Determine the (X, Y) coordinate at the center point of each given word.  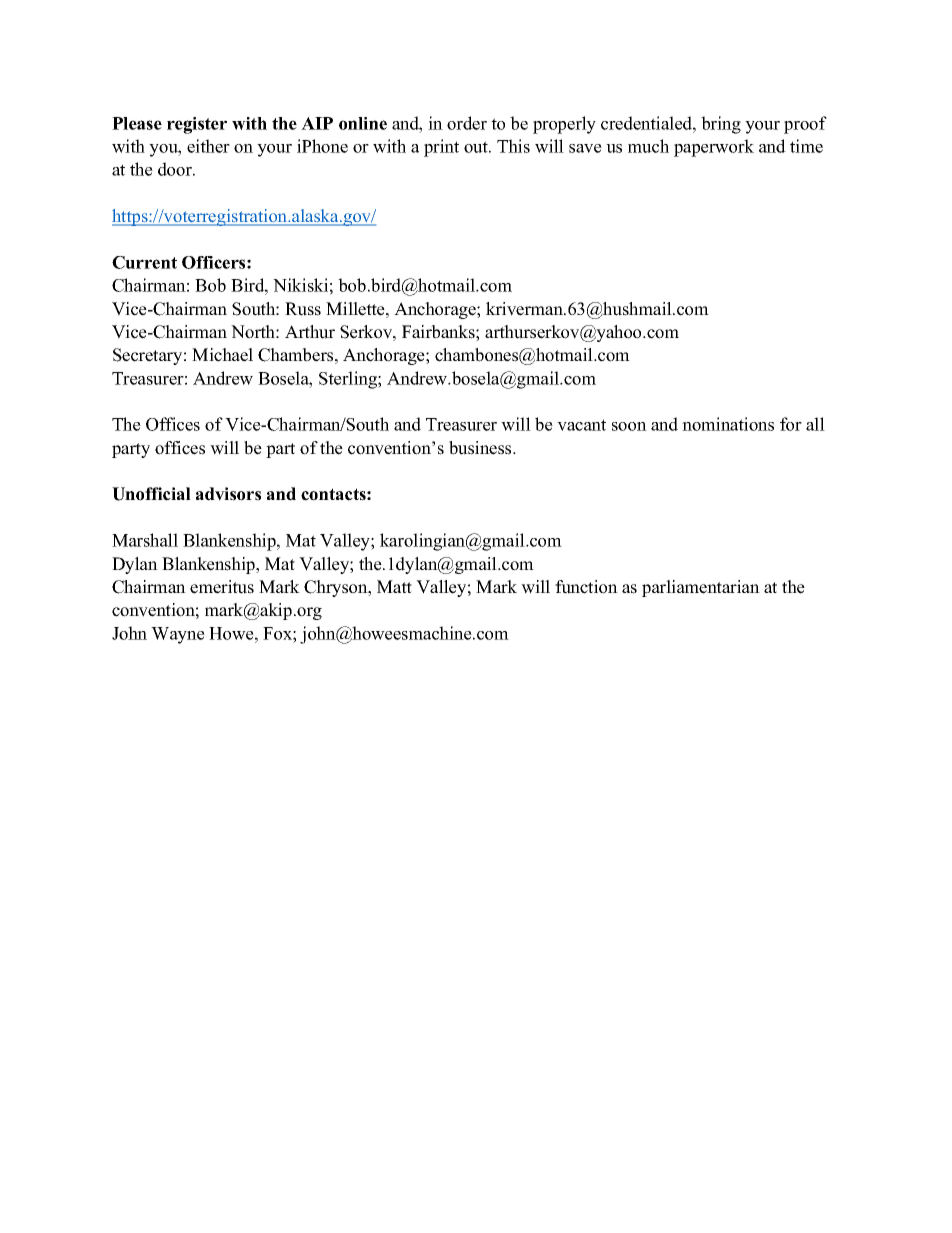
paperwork (714, 148)
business (481, 448)
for (791, 424)
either (208, 146)
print (441, 148)
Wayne (178, 635)
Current (144, 262)
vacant (581, 425)
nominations (728, 424)
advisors (228, 494)
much (648, 146)
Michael (222, 355)
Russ (303, 309)
